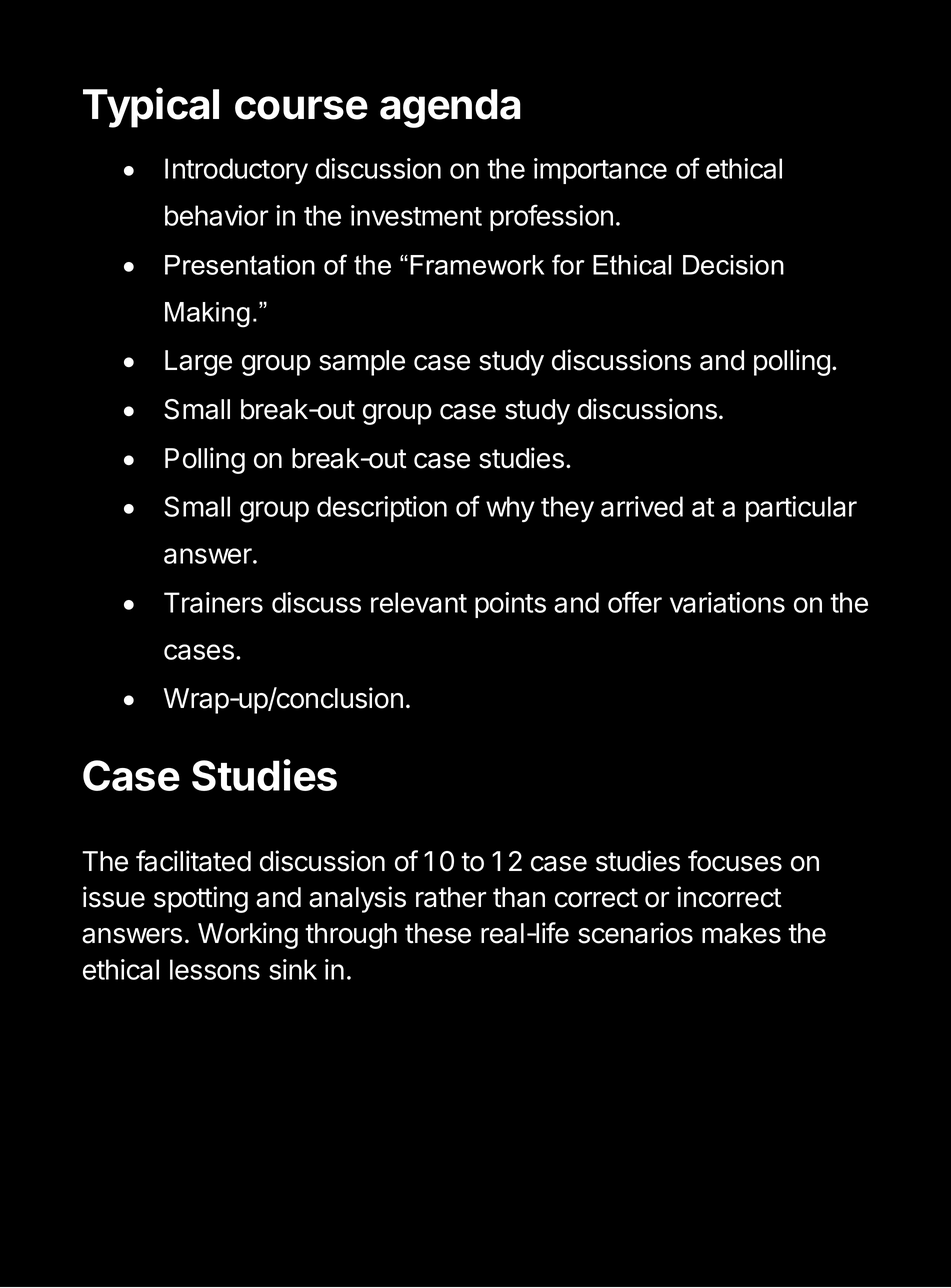  What do you see at coordinates (450, 108) in the screenshot?
I see `agenda` at bounding box center [450, 108].
